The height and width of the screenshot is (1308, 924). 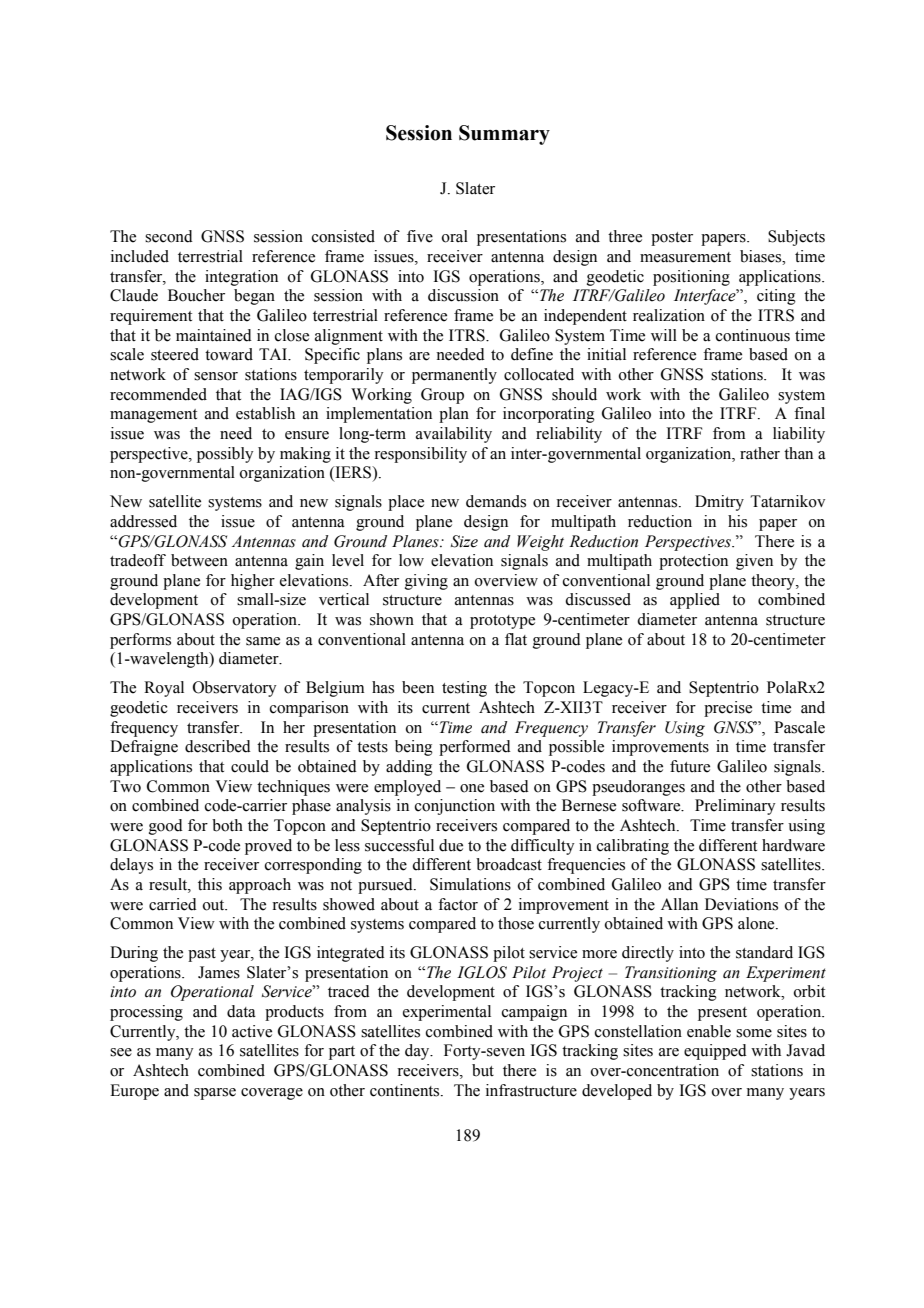 I want to click on demands, so click(x=496, y=501).
